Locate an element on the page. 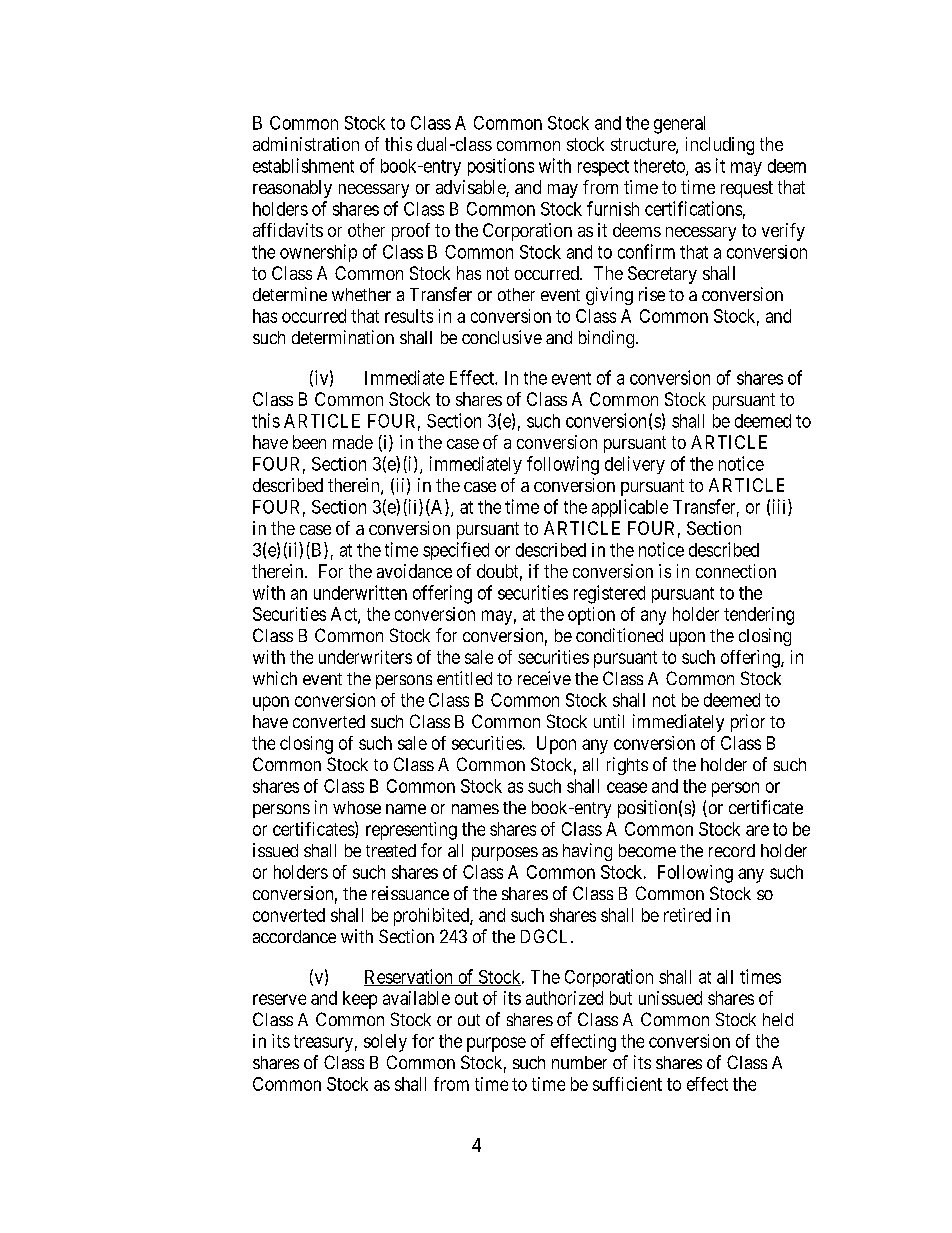 The width and height of the document is (952, 1233). advisable is located at coordinates (471, 188).
